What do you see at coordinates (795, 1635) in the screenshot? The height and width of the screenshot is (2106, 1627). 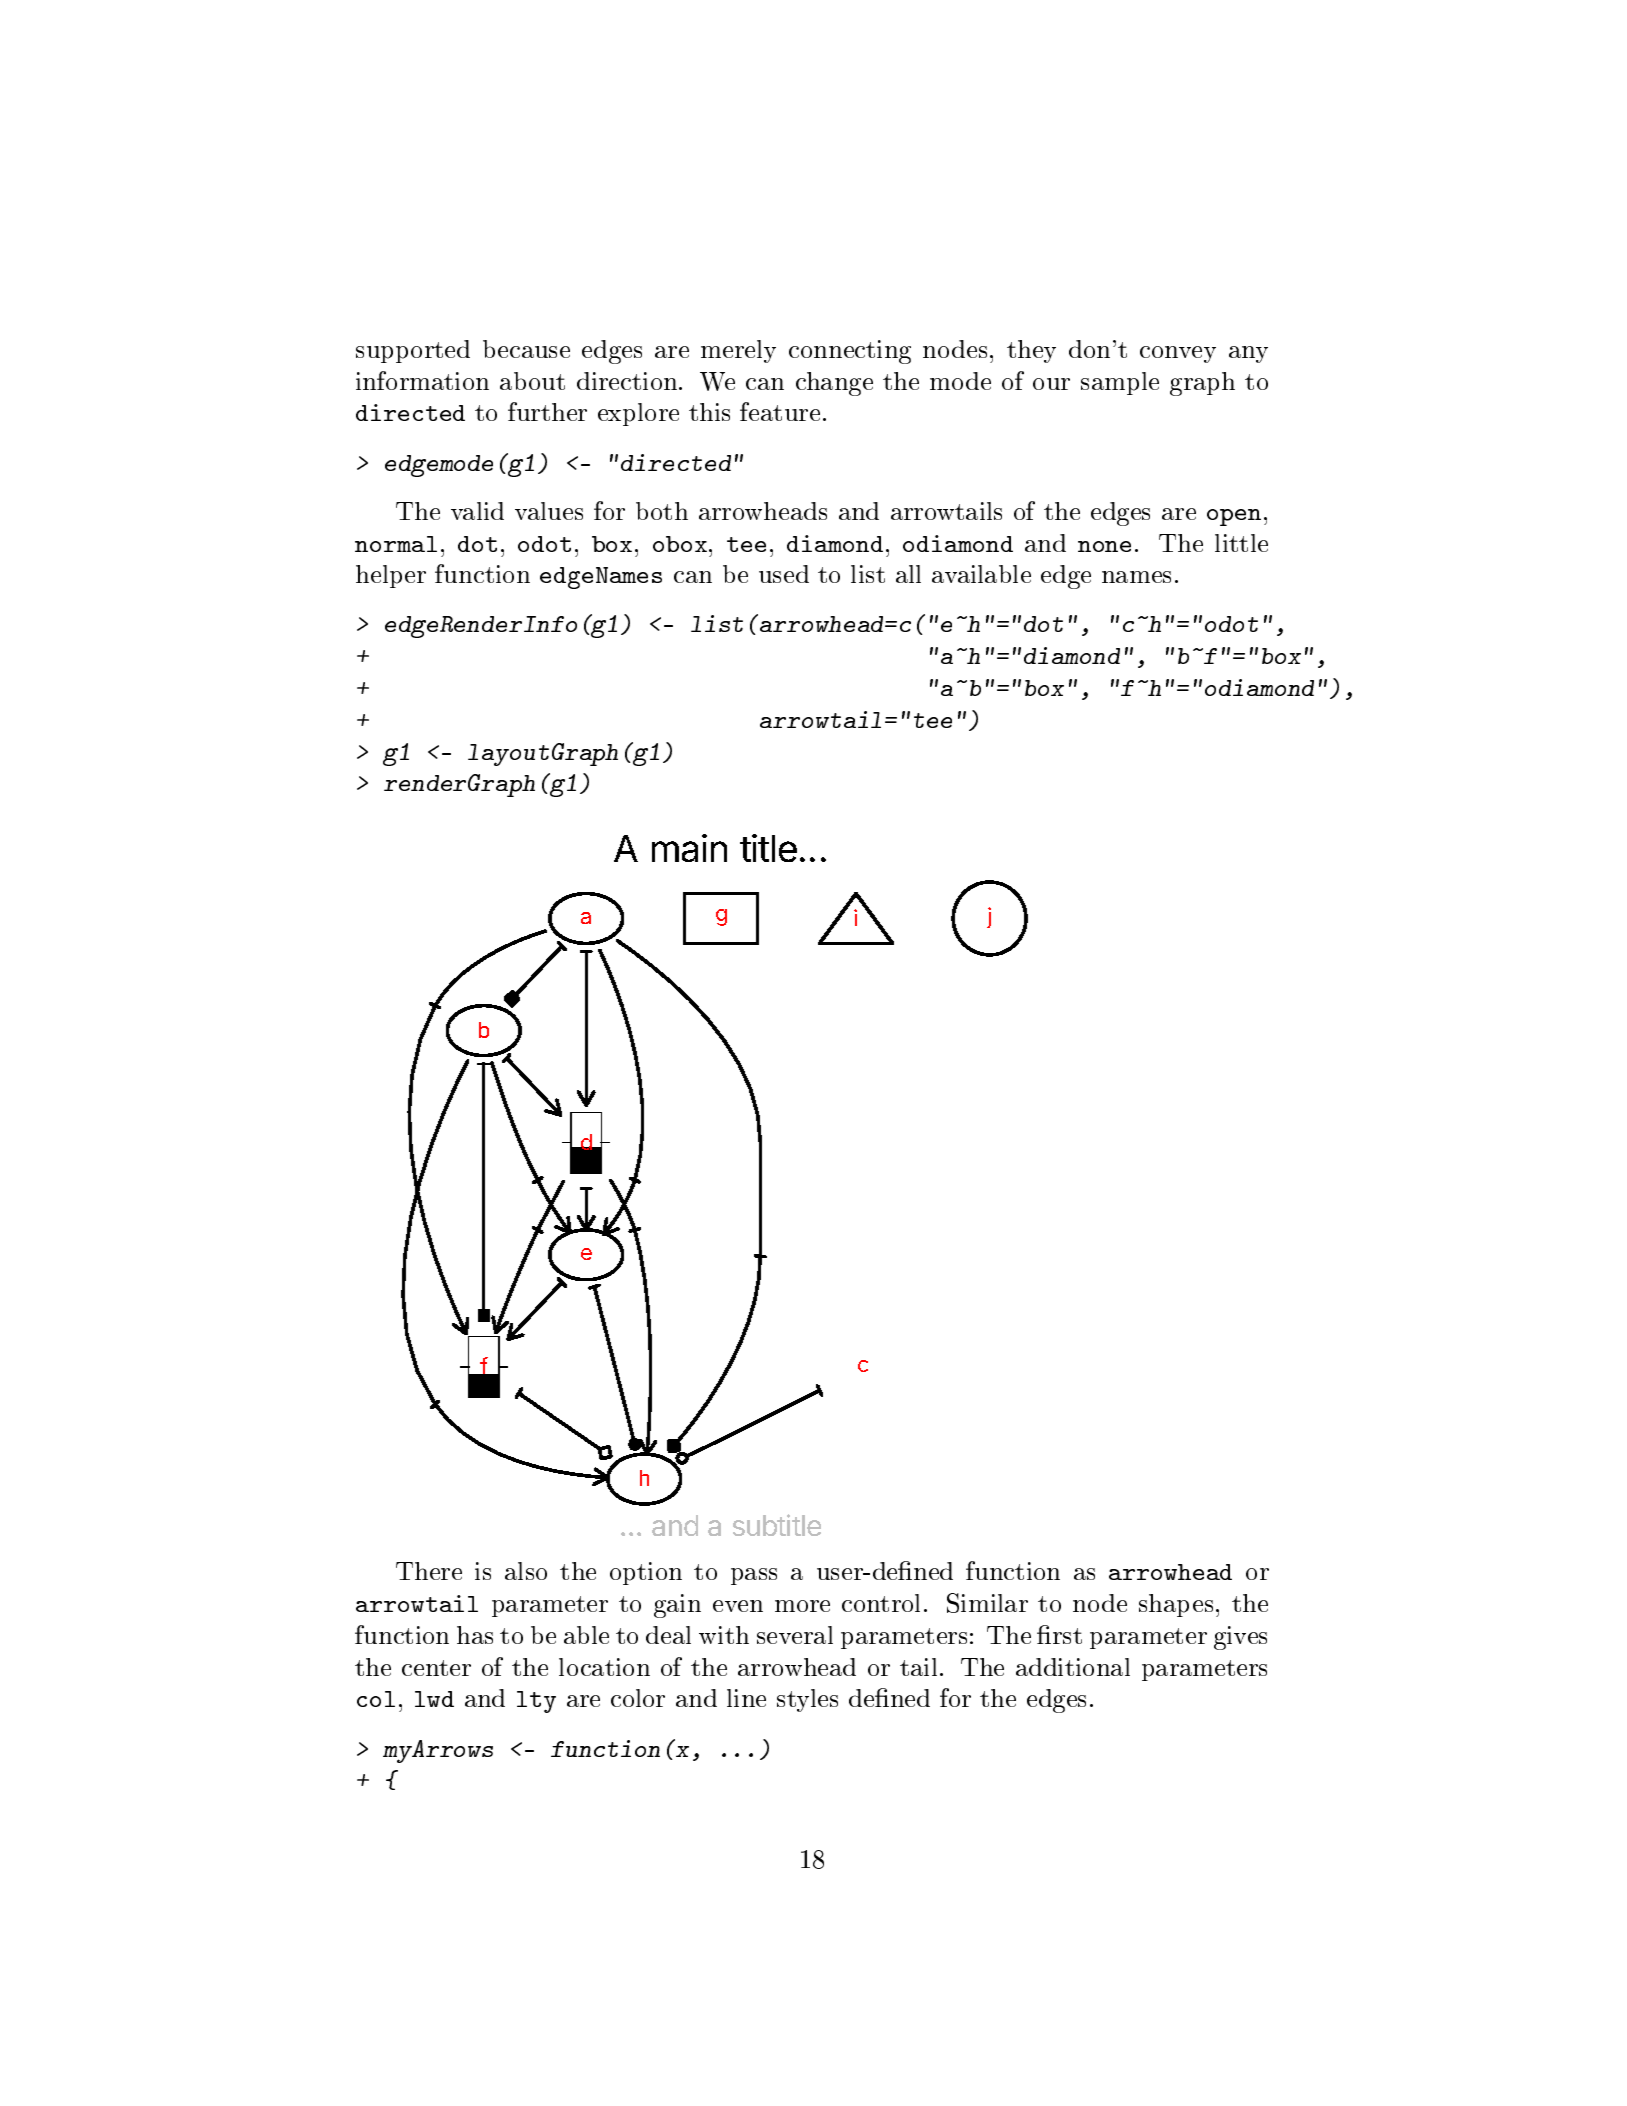 I see `several` at bounding box center [795, 1635].
